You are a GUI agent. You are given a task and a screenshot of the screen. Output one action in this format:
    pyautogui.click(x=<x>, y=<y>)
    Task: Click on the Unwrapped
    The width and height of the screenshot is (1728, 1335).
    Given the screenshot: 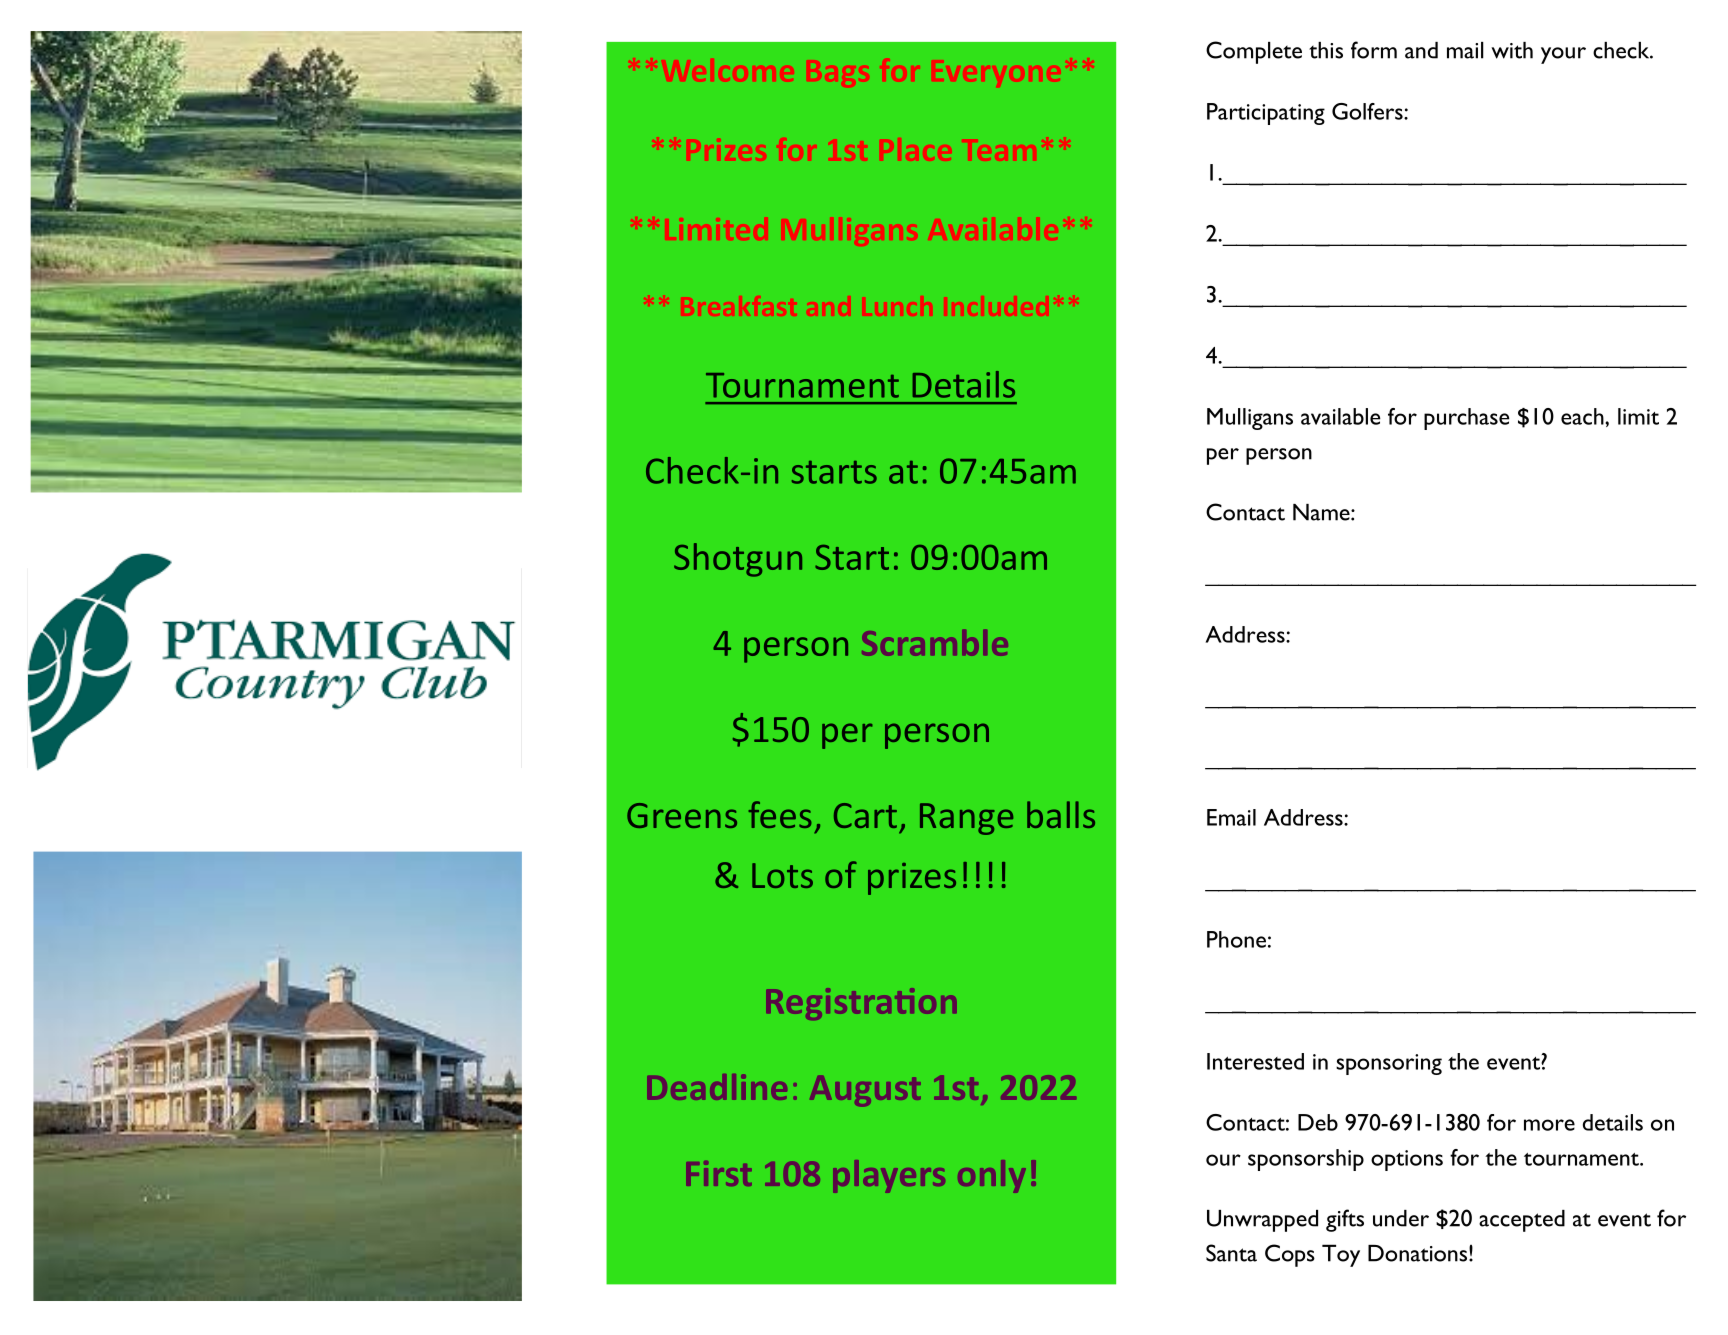 What is the action you would take?
    pyautogui.click(x=1262, y=1221)
